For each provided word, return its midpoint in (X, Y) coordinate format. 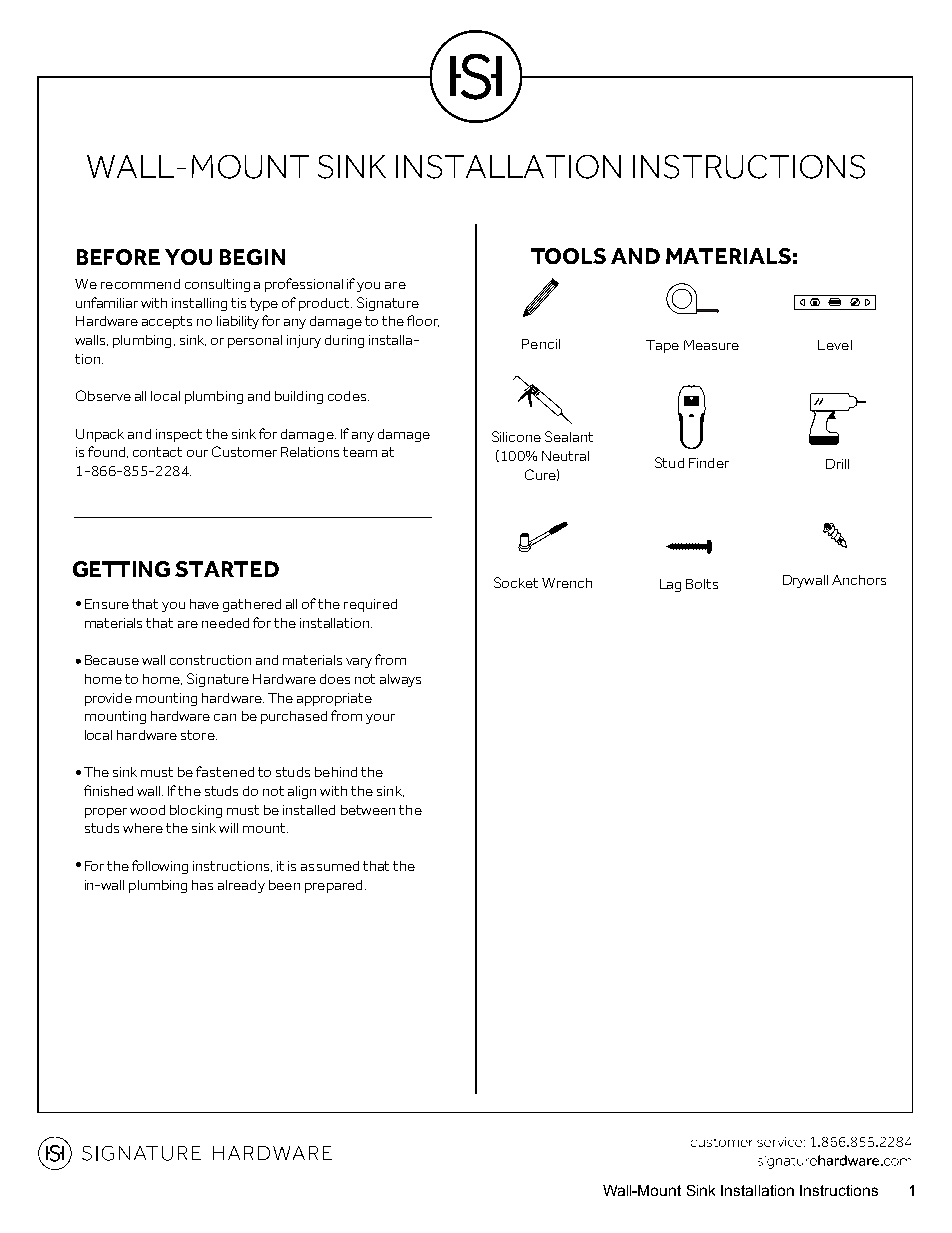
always (400, 680)
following (160, 867)
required (370, 605)
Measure (711, 345)
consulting (217, 285)
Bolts (702, 584)
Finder (709, 463)
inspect (179, 435)
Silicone (516, 436)
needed (225, 623)
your (380, 719)
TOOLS (568, 256)
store (199, 735)
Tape (662, 346)
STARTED (227, 569)
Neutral (565, 456)
